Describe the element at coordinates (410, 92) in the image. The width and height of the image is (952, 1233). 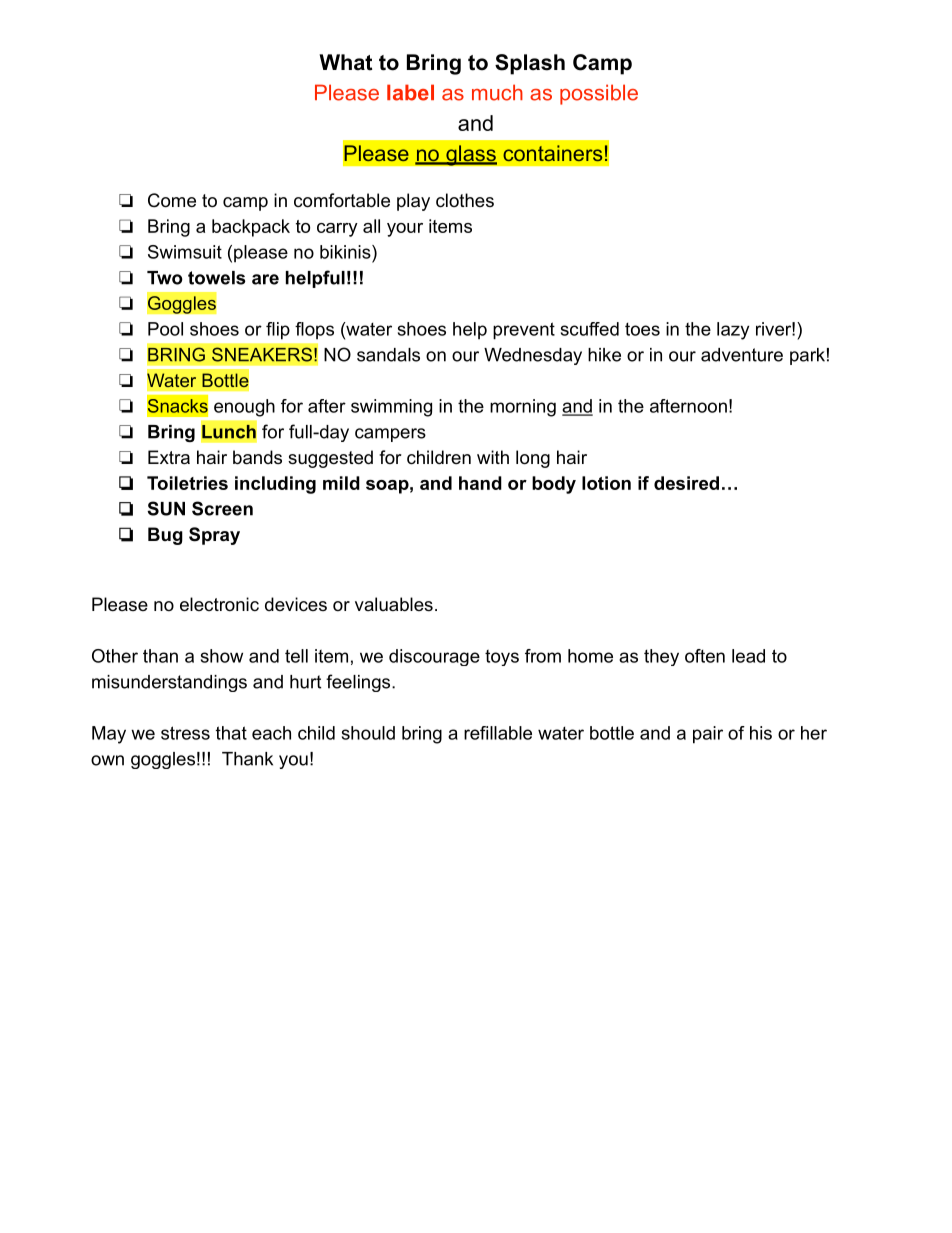
I see `label` at that location.
